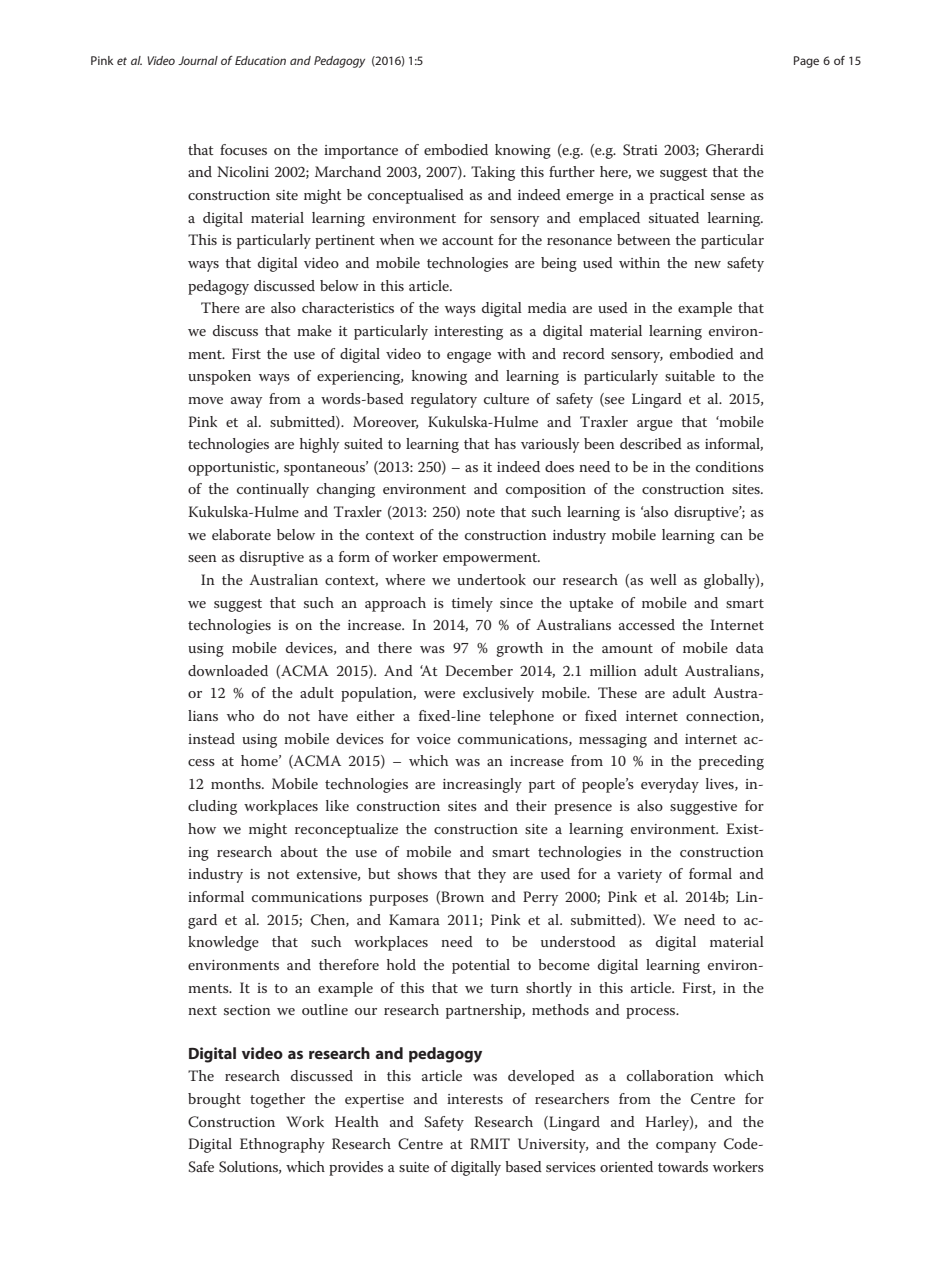  Describe the element at coordinates (237, 783) in the screenshot. I see `months` at that location.
